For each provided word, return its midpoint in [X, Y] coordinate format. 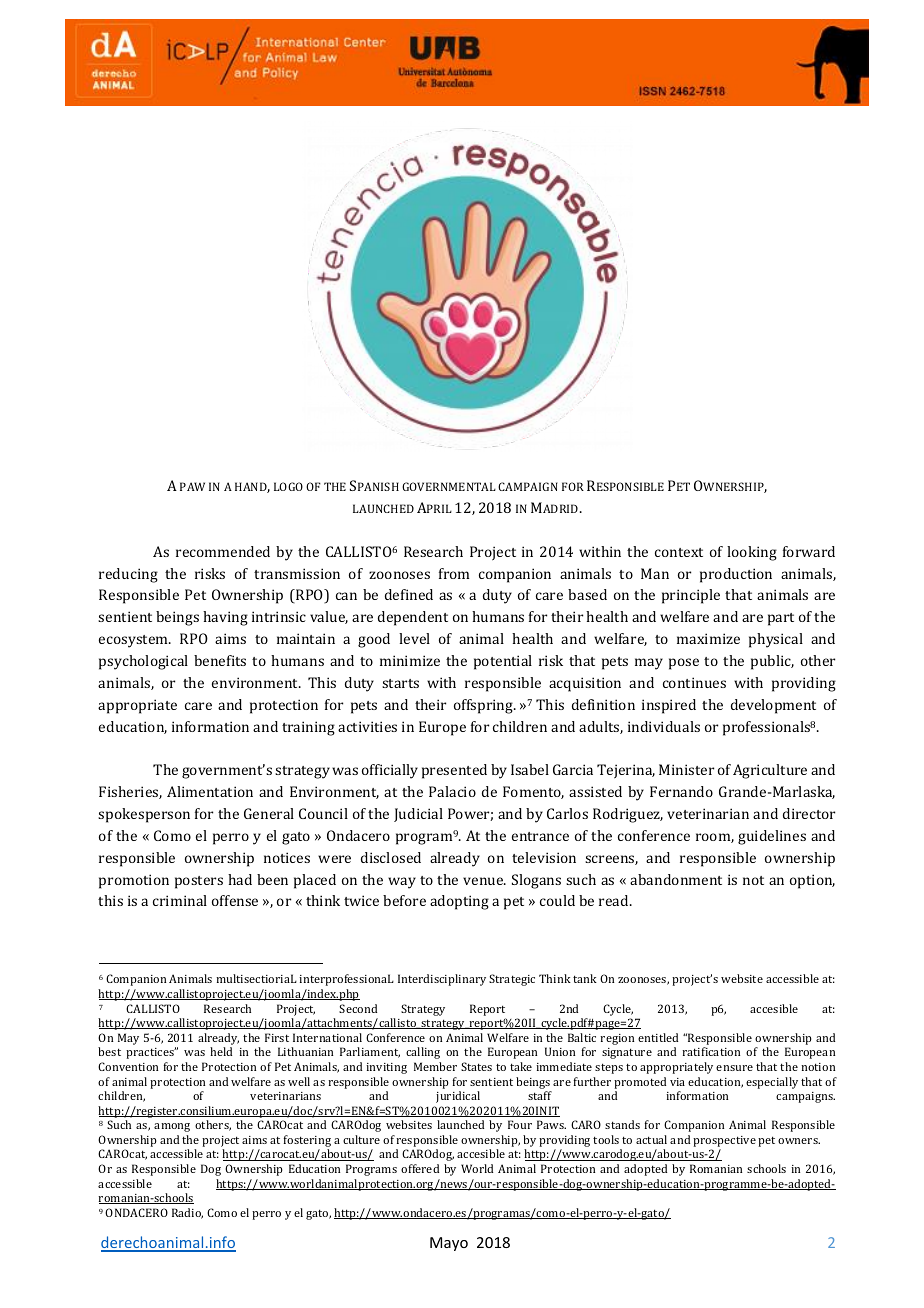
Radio [187, 1213]
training [308, 728]
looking [752, 553]
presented [454, 771]
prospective [724, 1141]
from [454, 573]
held [221, 1051]
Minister [686, 769]
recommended [223, 551]
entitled [658, 1037]
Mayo [449, 1244]
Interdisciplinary [442, 980]
